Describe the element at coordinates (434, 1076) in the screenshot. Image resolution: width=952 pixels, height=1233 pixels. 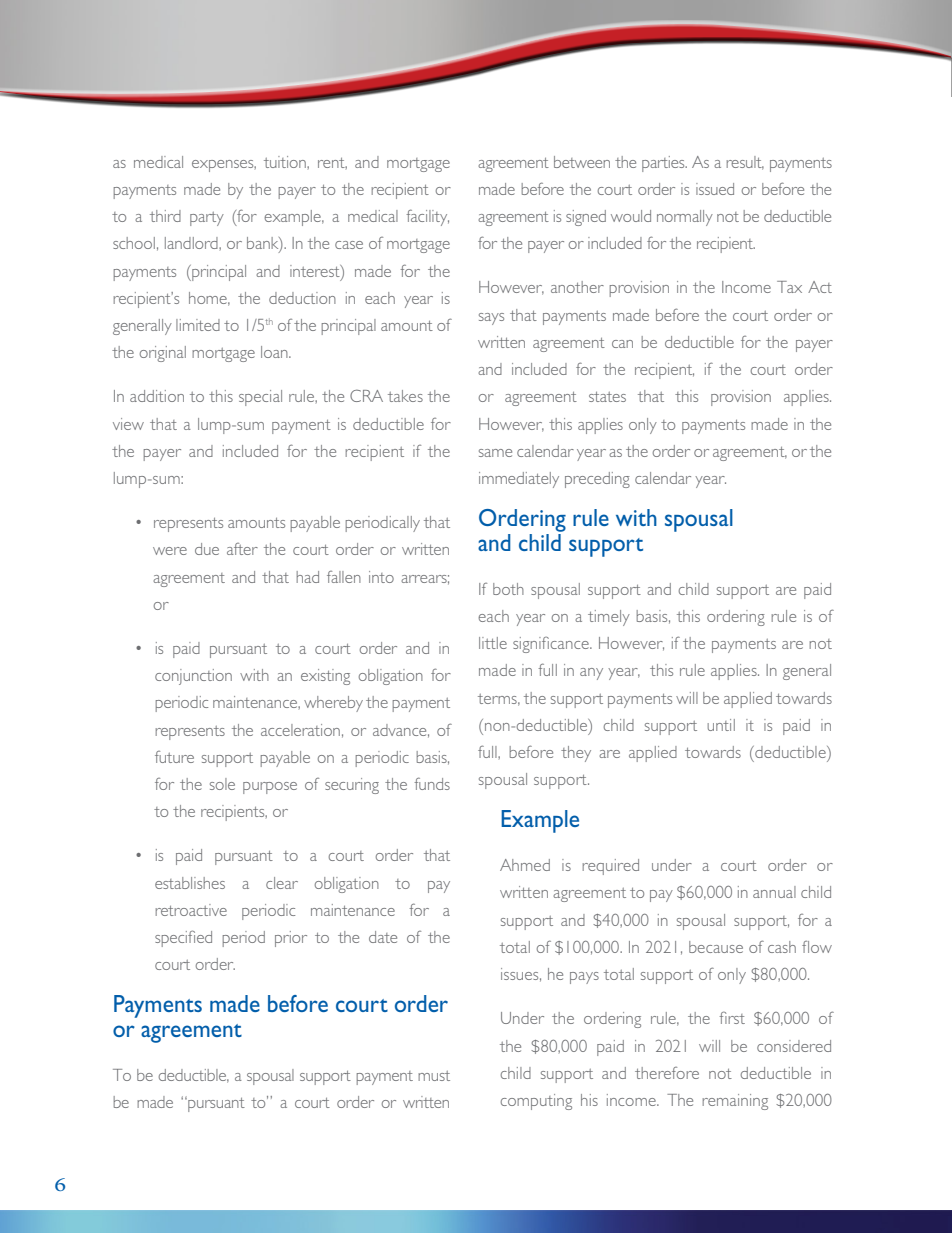
I see `must` at that location.
